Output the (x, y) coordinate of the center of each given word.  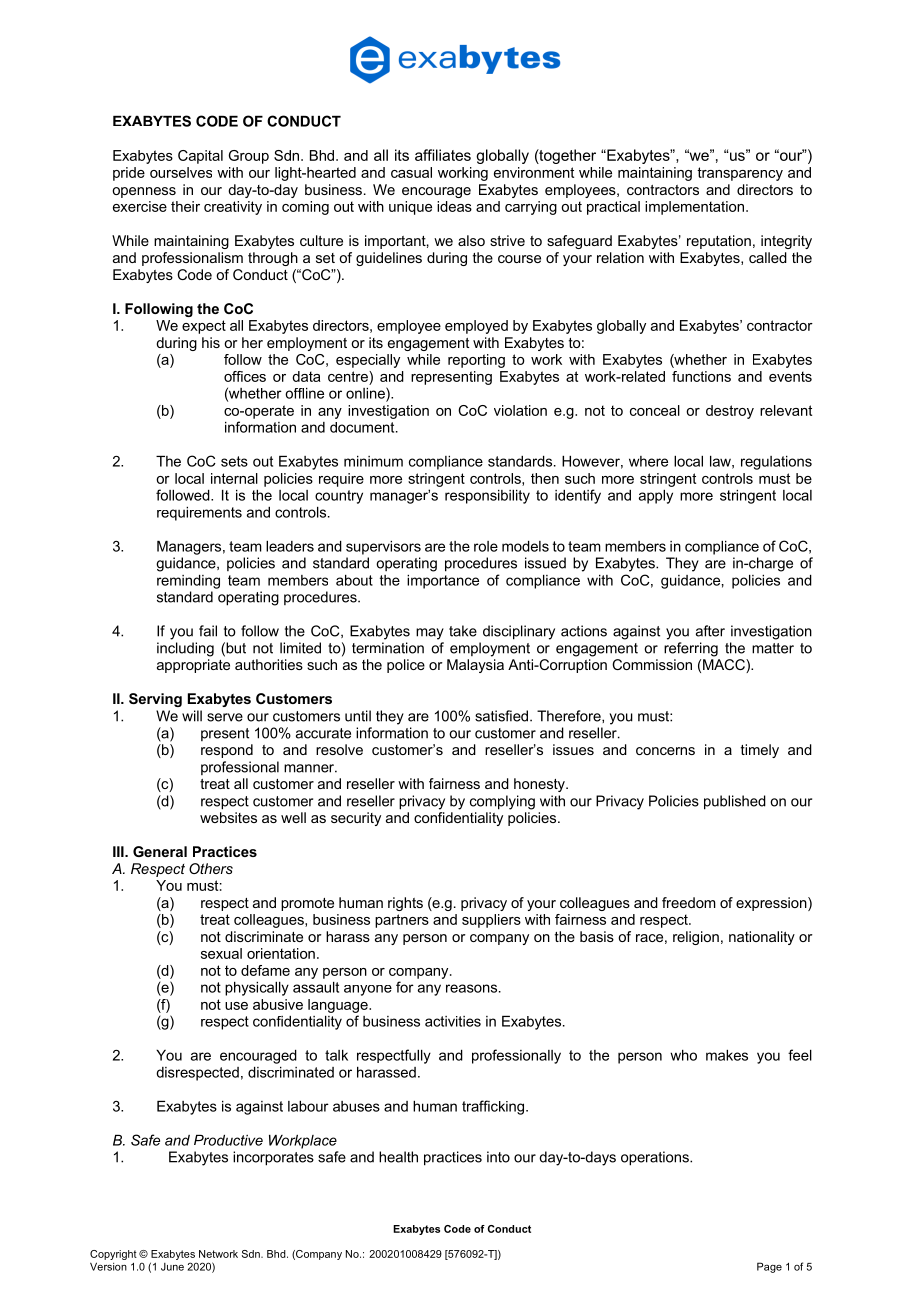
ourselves (181, 172)
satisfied (503, 716)
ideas (454, 206)
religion (696, 938)
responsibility (487, 497)
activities (453, 1021)
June (172, 1267)
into (498, 1157)
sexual (221, 953)
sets (234, 461)
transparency (740, 174)
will (192, 716)
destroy (730, 412)
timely (760, 751)
